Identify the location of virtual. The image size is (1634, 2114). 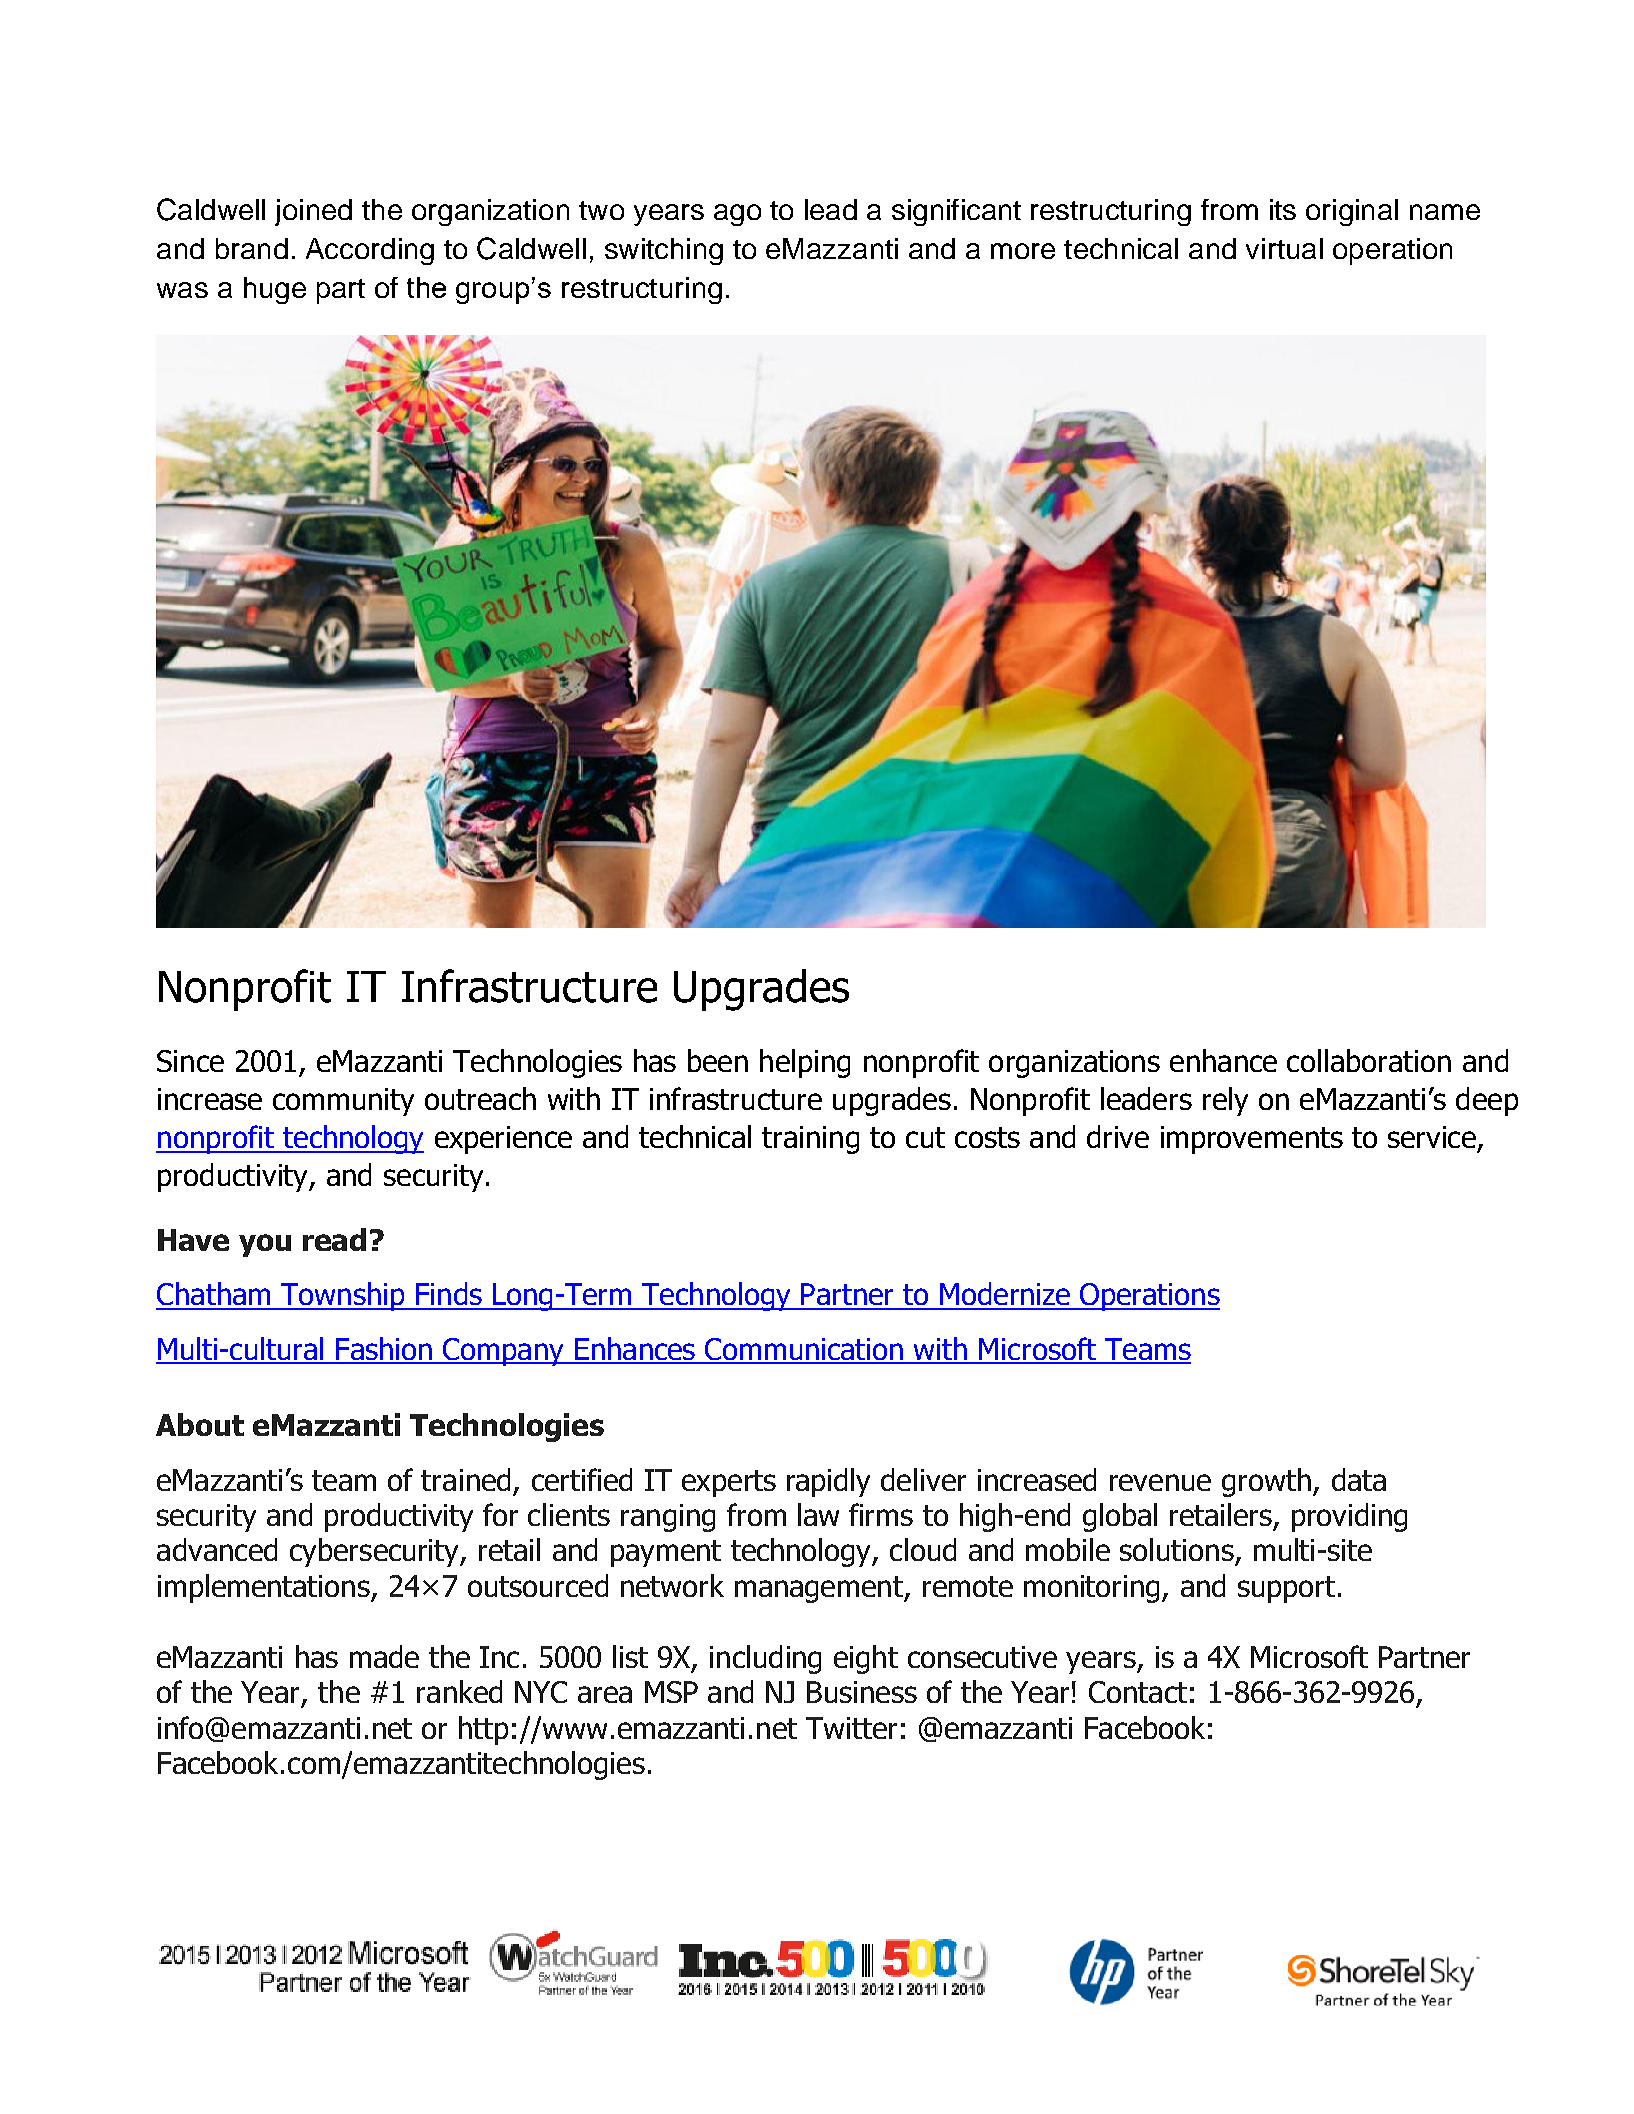
(1284, 248).
